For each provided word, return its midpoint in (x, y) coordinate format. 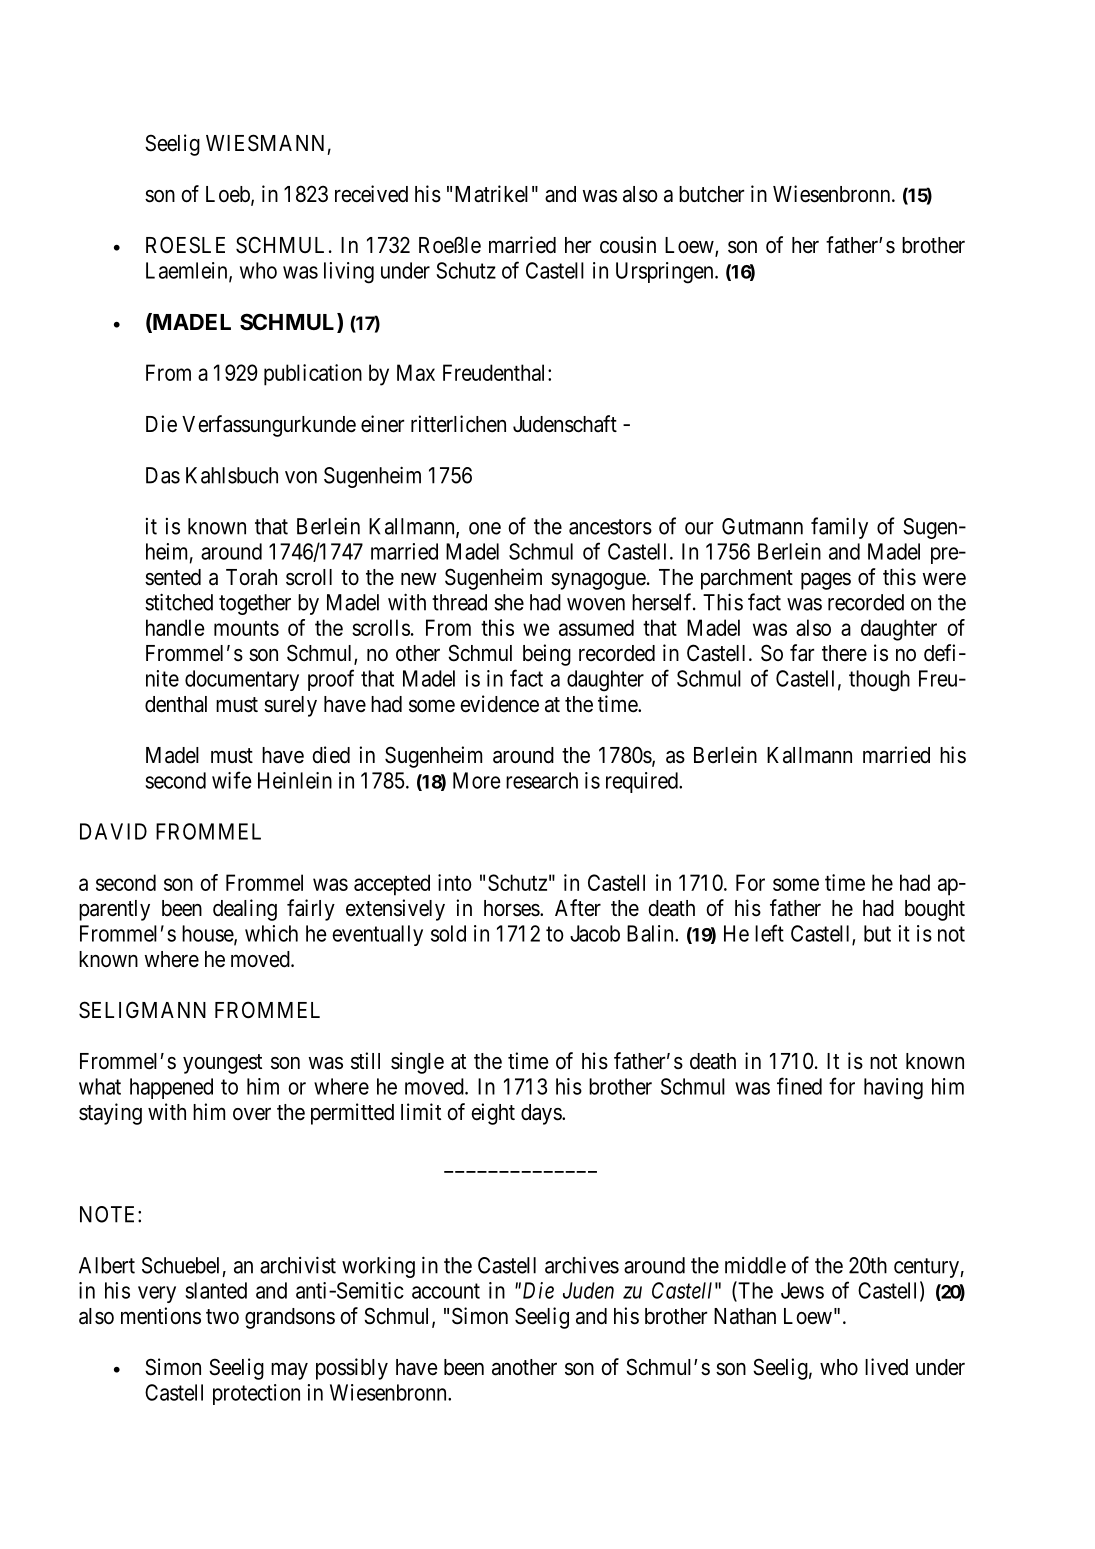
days (542, 1114)
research (542, 780)
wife (232, 780)
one (485, 528)
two (222, 1316)
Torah (251, 577)
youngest (222, 1064)
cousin (628, 245)
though (879, 681)
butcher (711, 194)
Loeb (229, 195)
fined (799, 1086)
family (839, 528)
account (446, 1291)
